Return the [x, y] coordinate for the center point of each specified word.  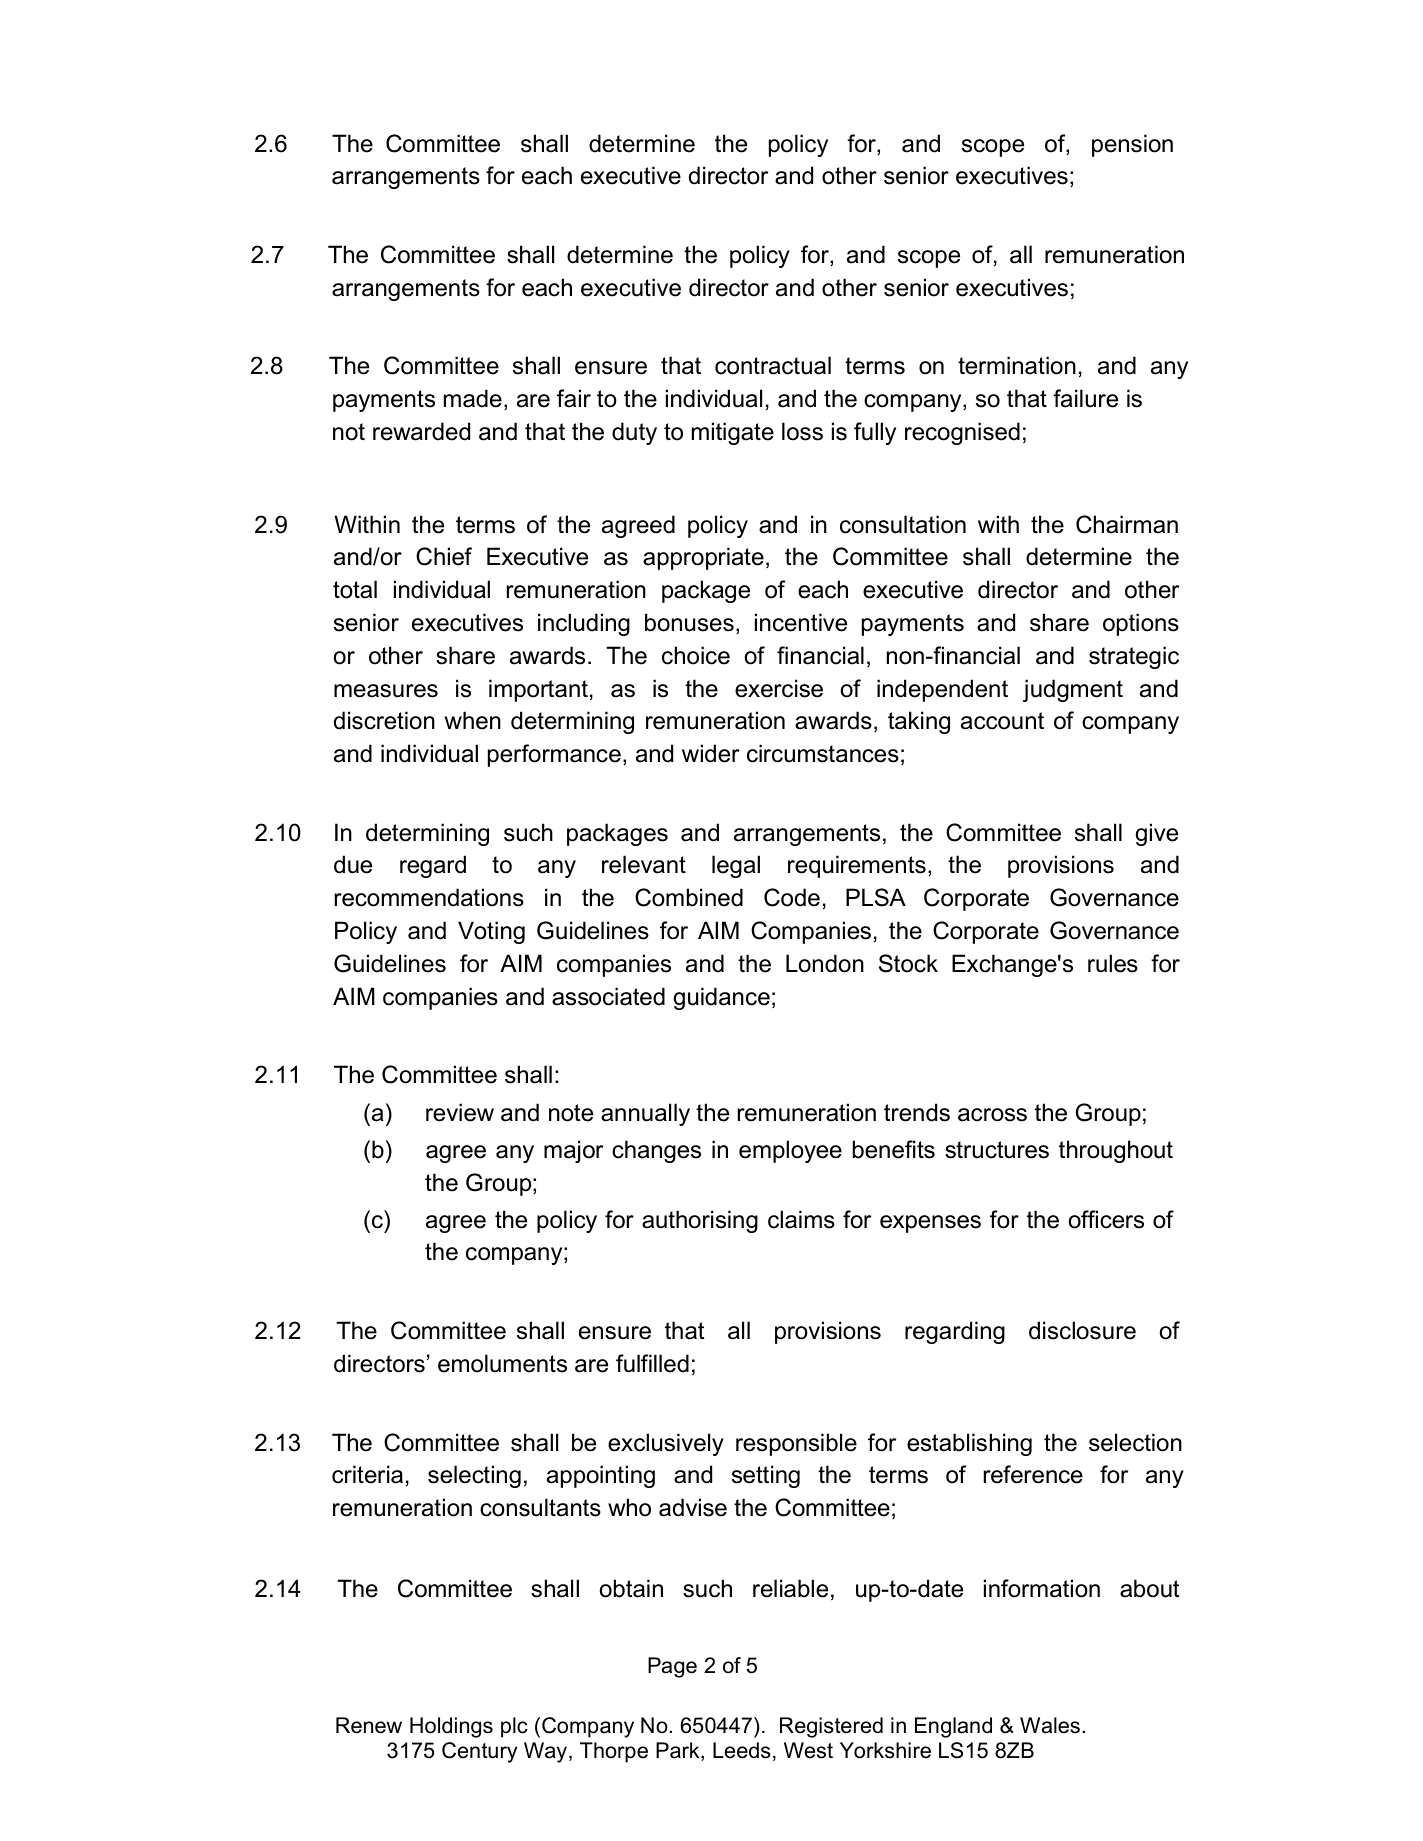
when [473, 720]
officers [1106, 1219]
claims [801, 1219]
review [460, 1112]
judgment [1073, 690]
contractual [773, 365]
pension [1132, 145]
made [473, 398]
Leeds [742, 1750]
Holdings [451, 1727]
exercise [779, 688]
